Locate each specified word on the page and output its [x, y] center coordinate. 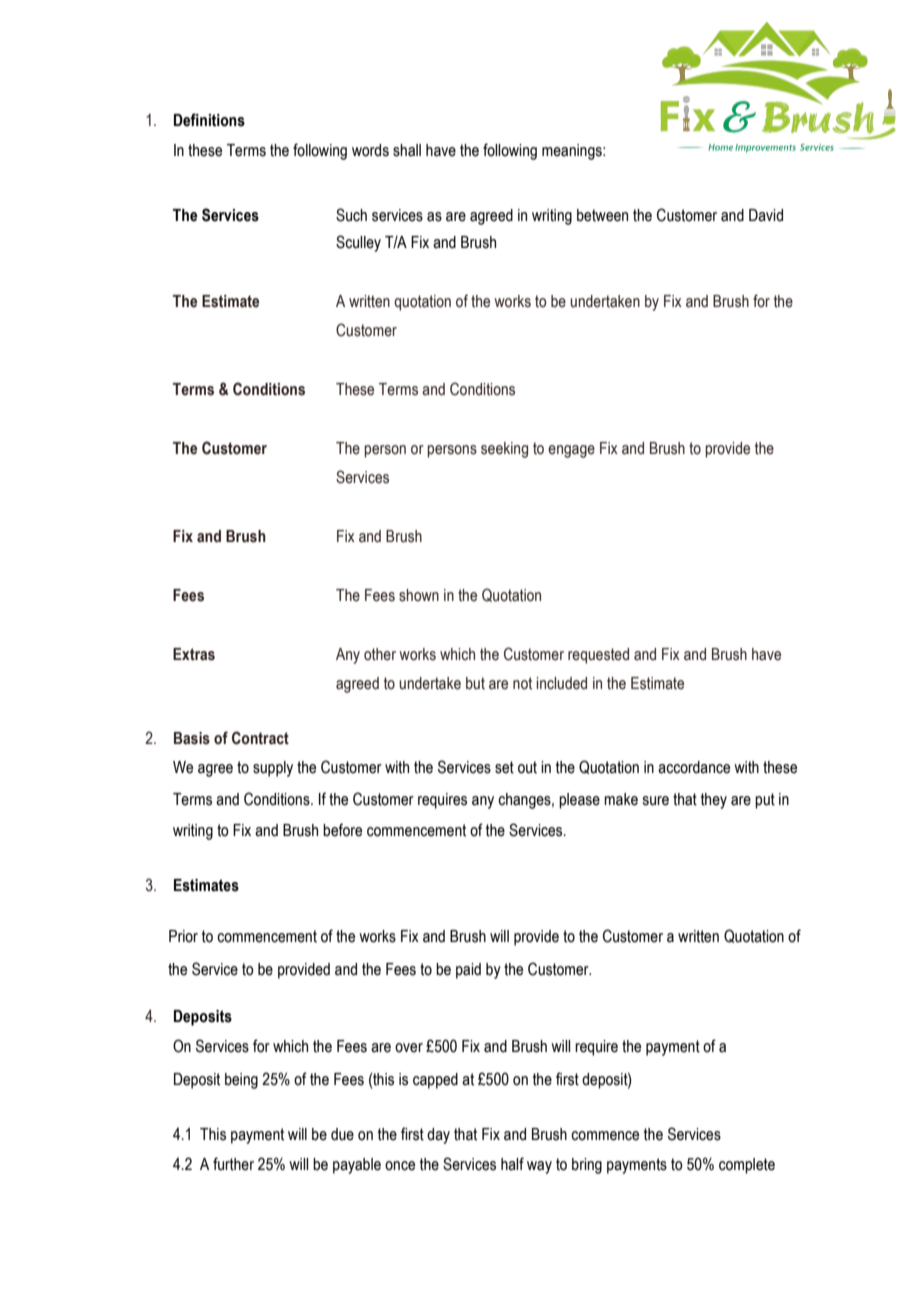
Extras [194, 654]
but [475, 683]
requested [598, 656]
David [766, 215]
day [438, 1136]
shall [407, 150]
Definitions [209, 120]
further [233, 1164]
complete [747, 1166]
